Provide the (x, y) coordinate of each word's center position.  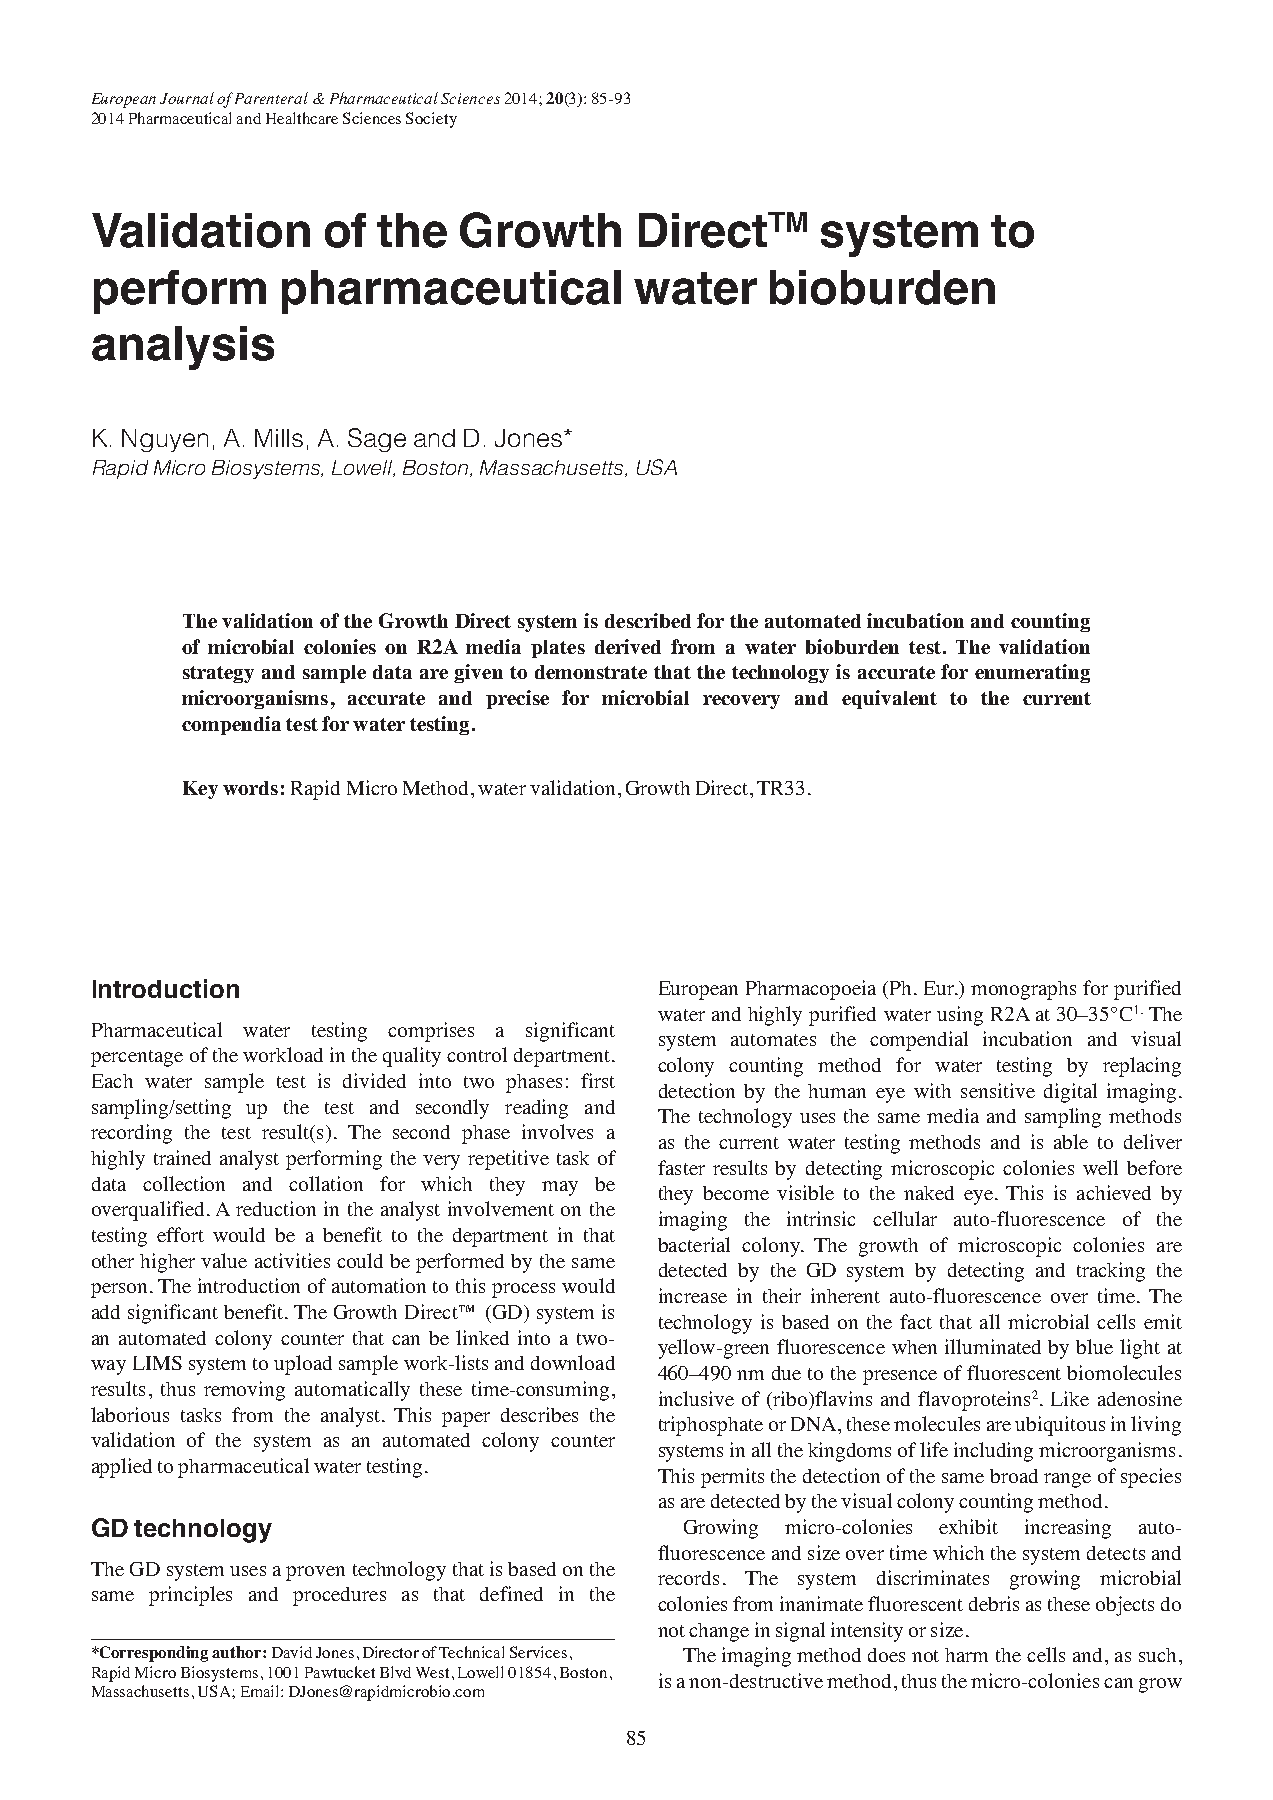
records (688, 1578)
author (238, 1652)
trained (182, 1157)
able (1071, 1141)
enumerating (1032, 673)
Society (431, 120)
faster (681, 1167)
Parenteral (271, 98)
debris (994, 1603)
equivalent (889, 699)
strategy (218, 674)
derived (628, 646)
